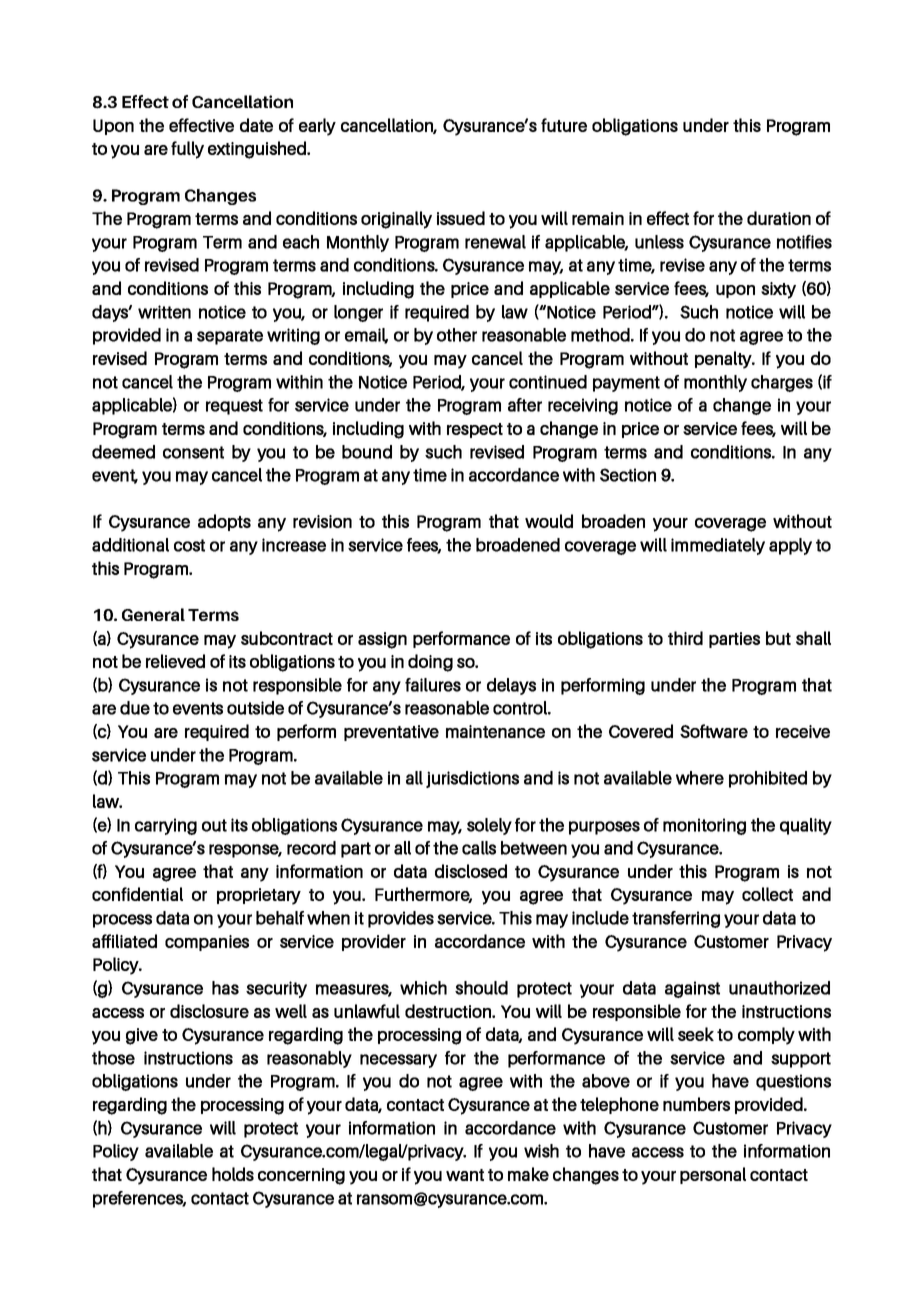 The width and height of the page is (924, 1308). What do you see at coordinates (461, 218) in the page?
I see `issued` at bounding box center [461, 218].
